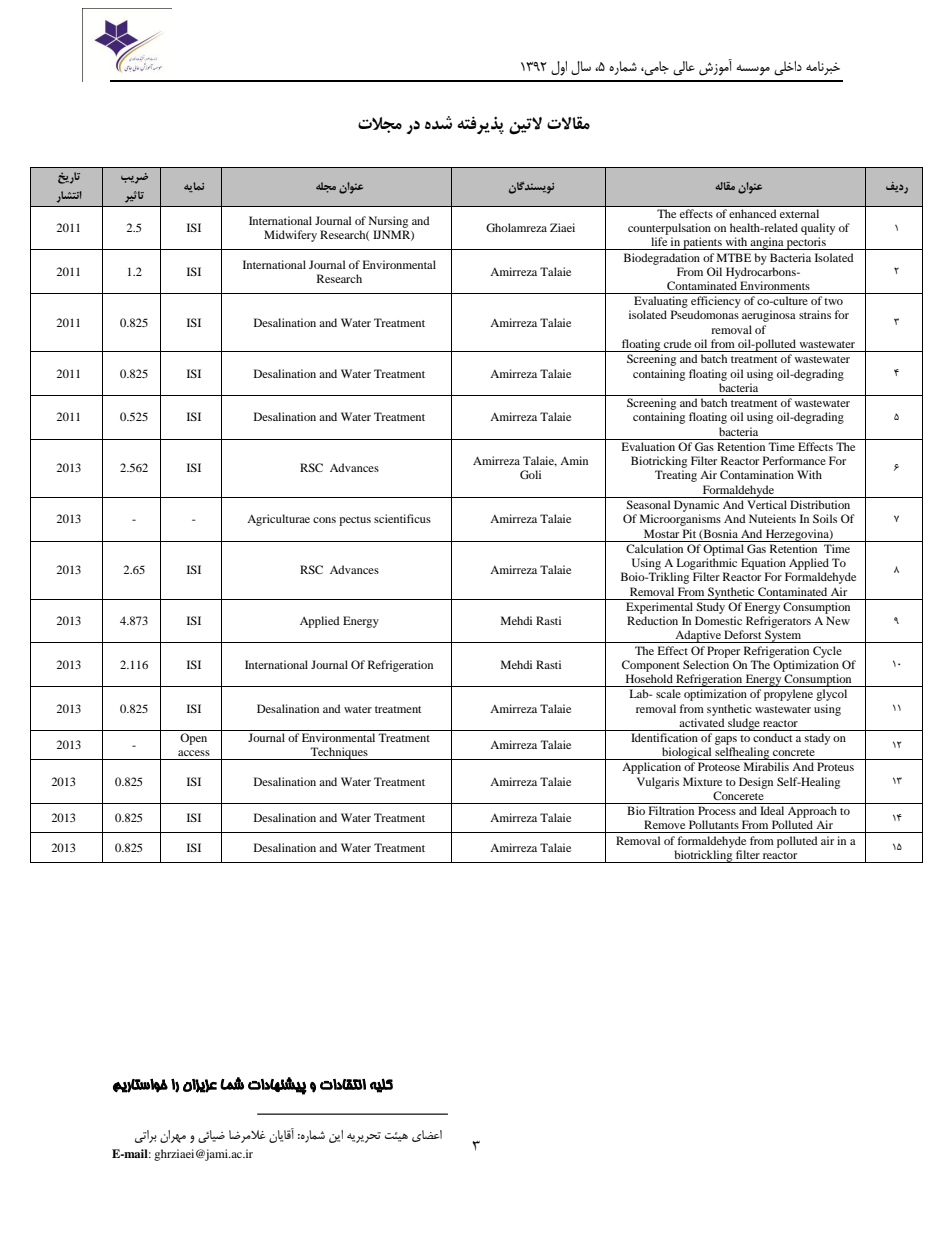  Describe the element at coordinates (388, 222) in the screenshot. I see `Nursing` at that location.
